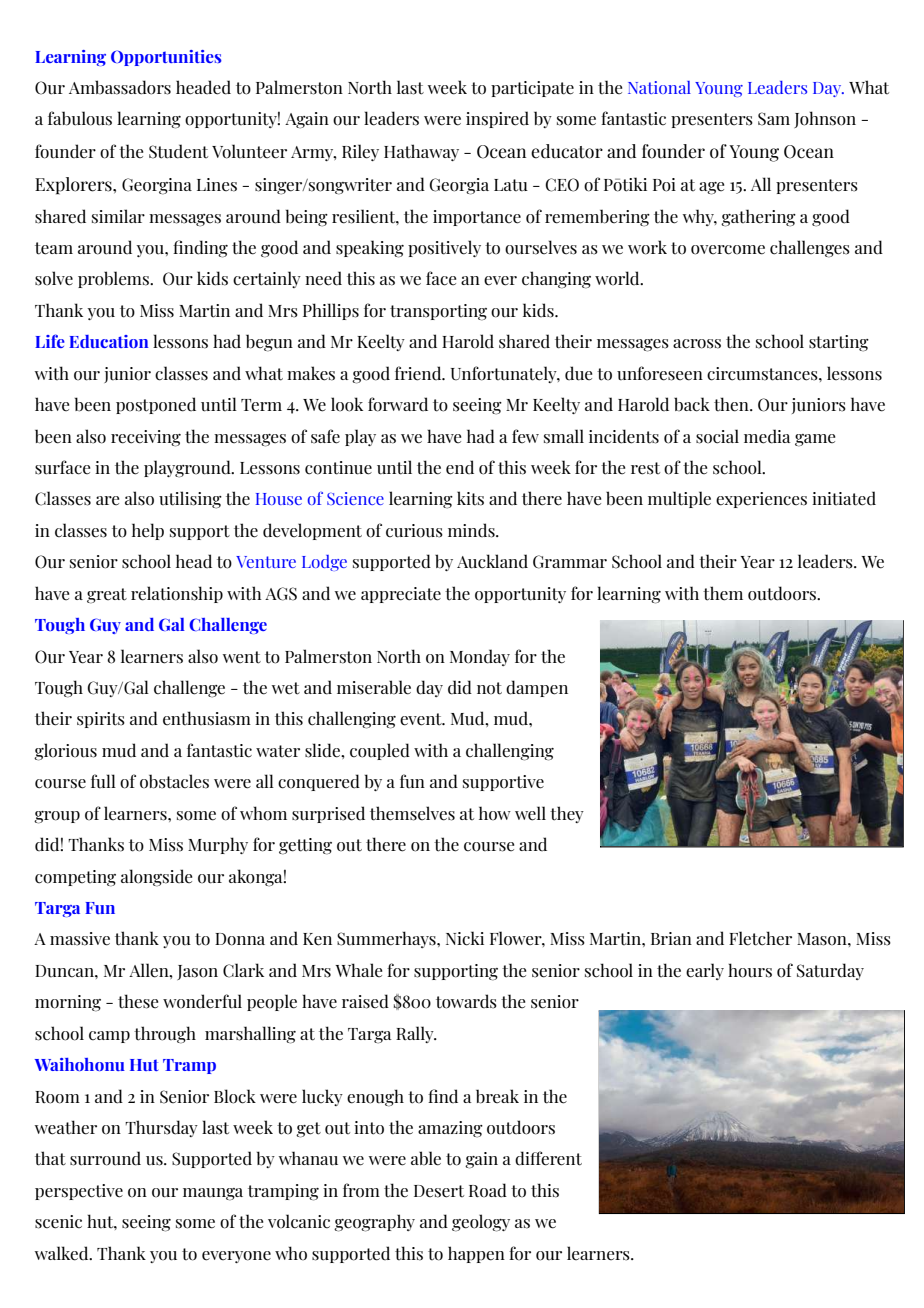 This page has height=1308, width=924. Describe the element at coordinates (156, 878) in the page. I see `alongside` at that location.
